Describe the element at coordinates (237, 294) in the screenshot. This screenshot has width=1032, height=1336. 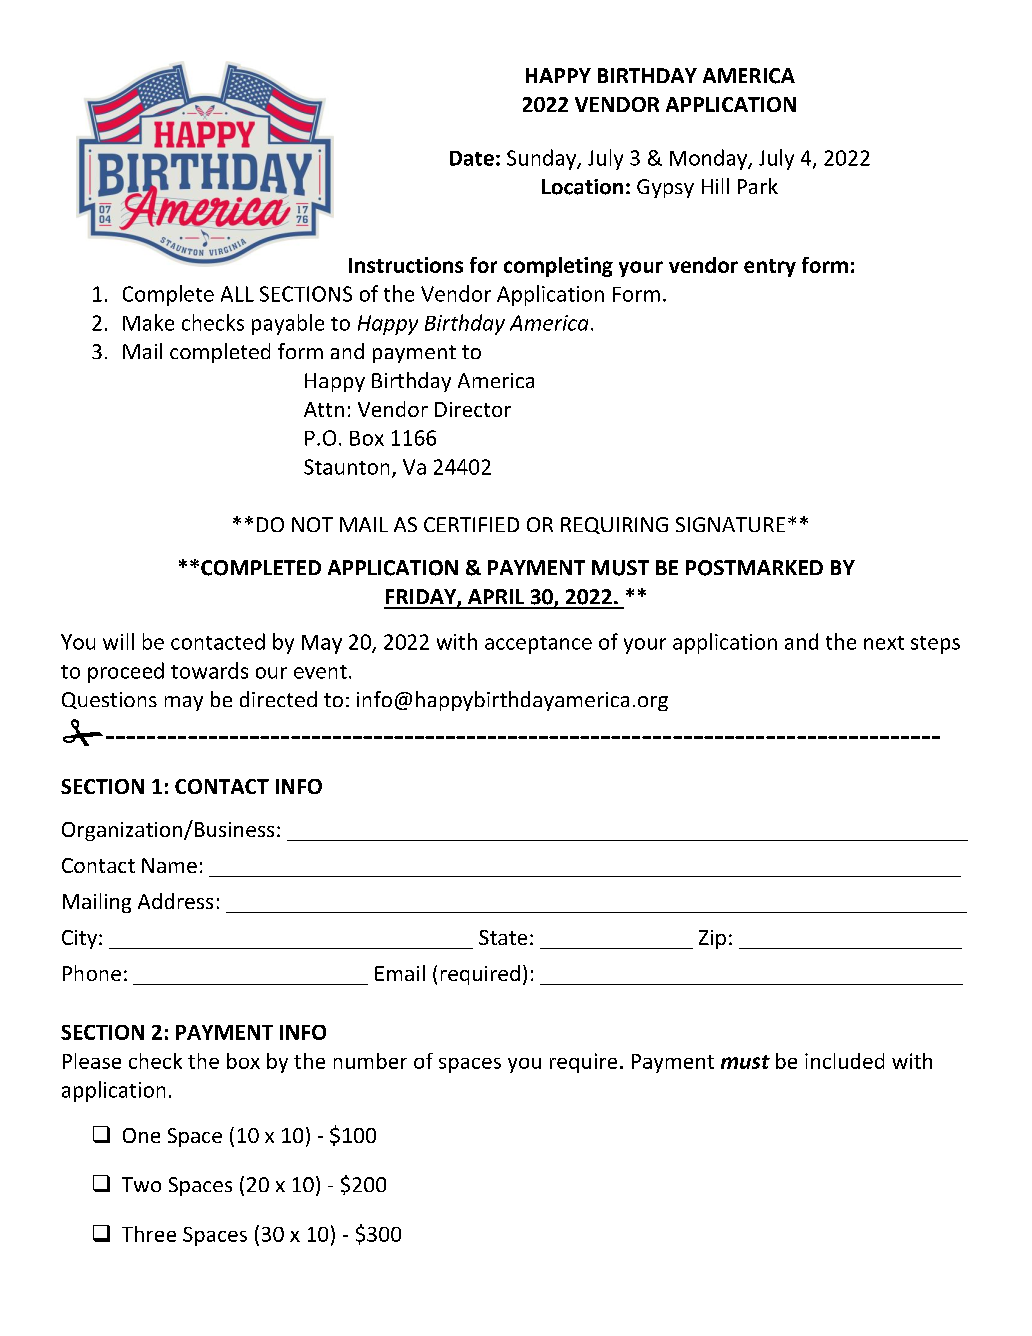
I see `ALL` at that location.
